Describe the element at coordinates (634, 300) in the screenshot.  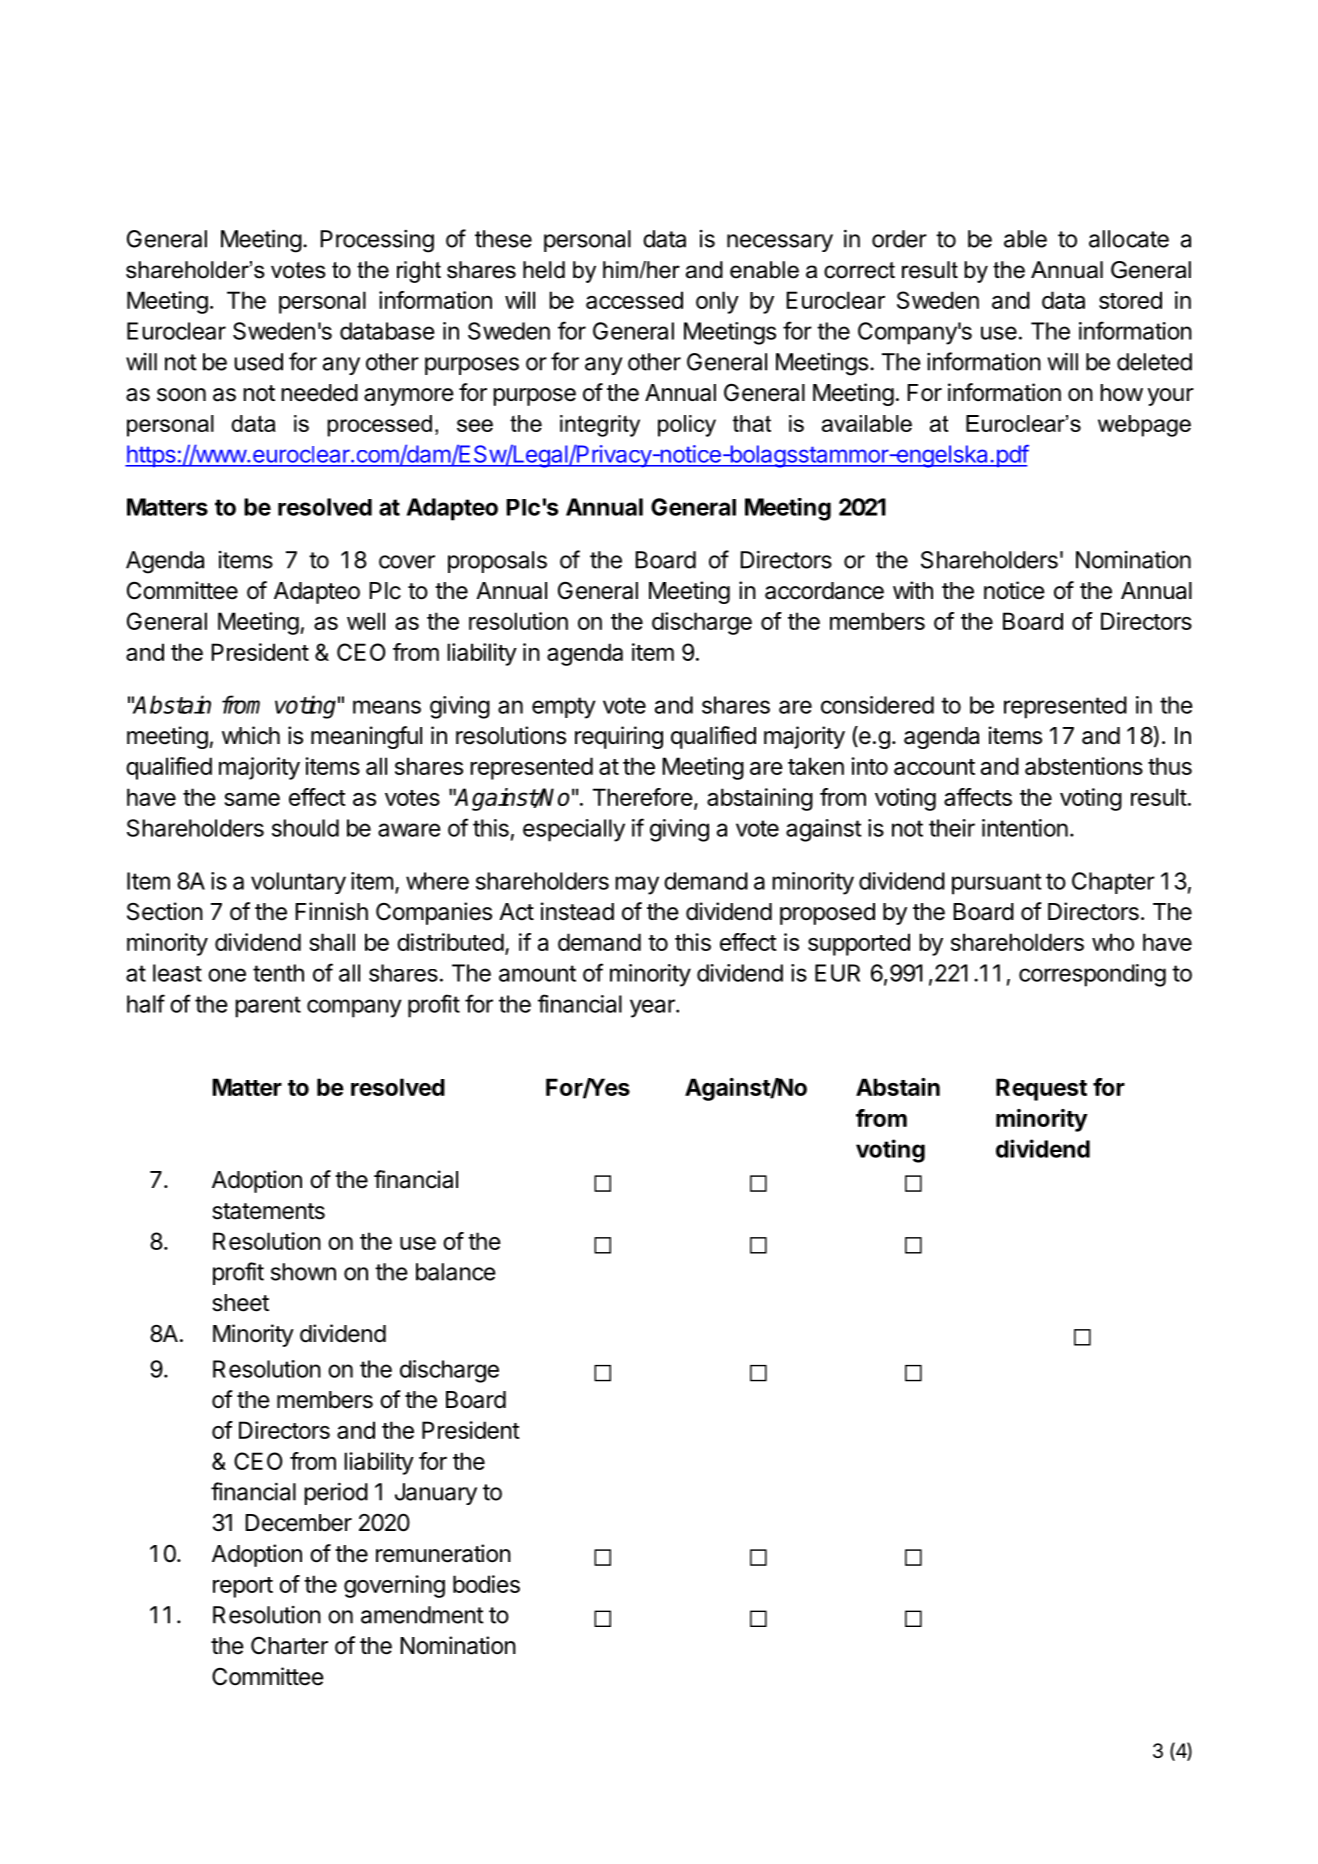
I see `accessed` at that location.
